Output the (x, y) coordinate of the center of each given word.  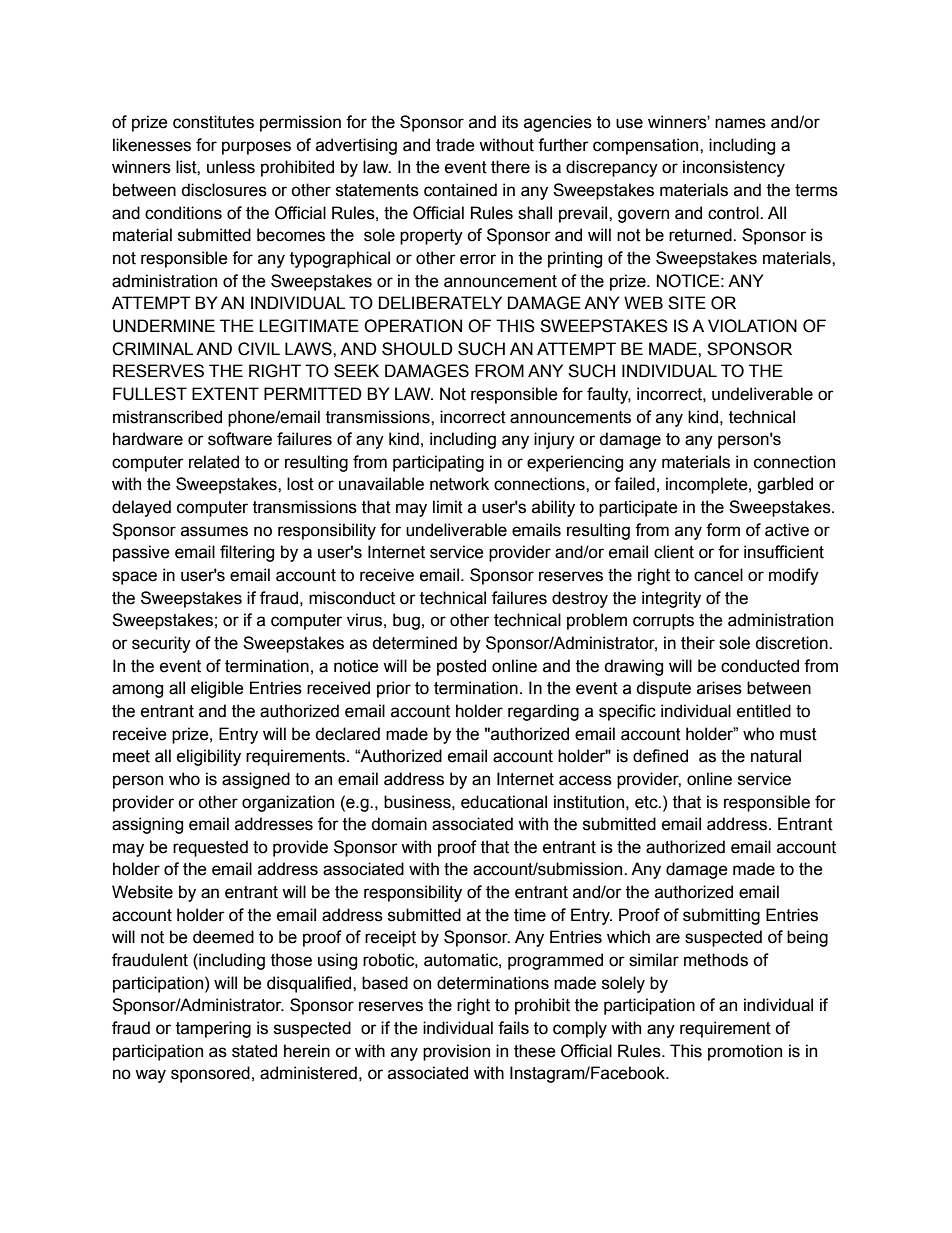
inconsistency (734, 168)
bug (406, 621)
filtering (247, 553)
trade (455, 145)
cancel (718, 575)
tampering (213, 1029)
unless (231, 167)
